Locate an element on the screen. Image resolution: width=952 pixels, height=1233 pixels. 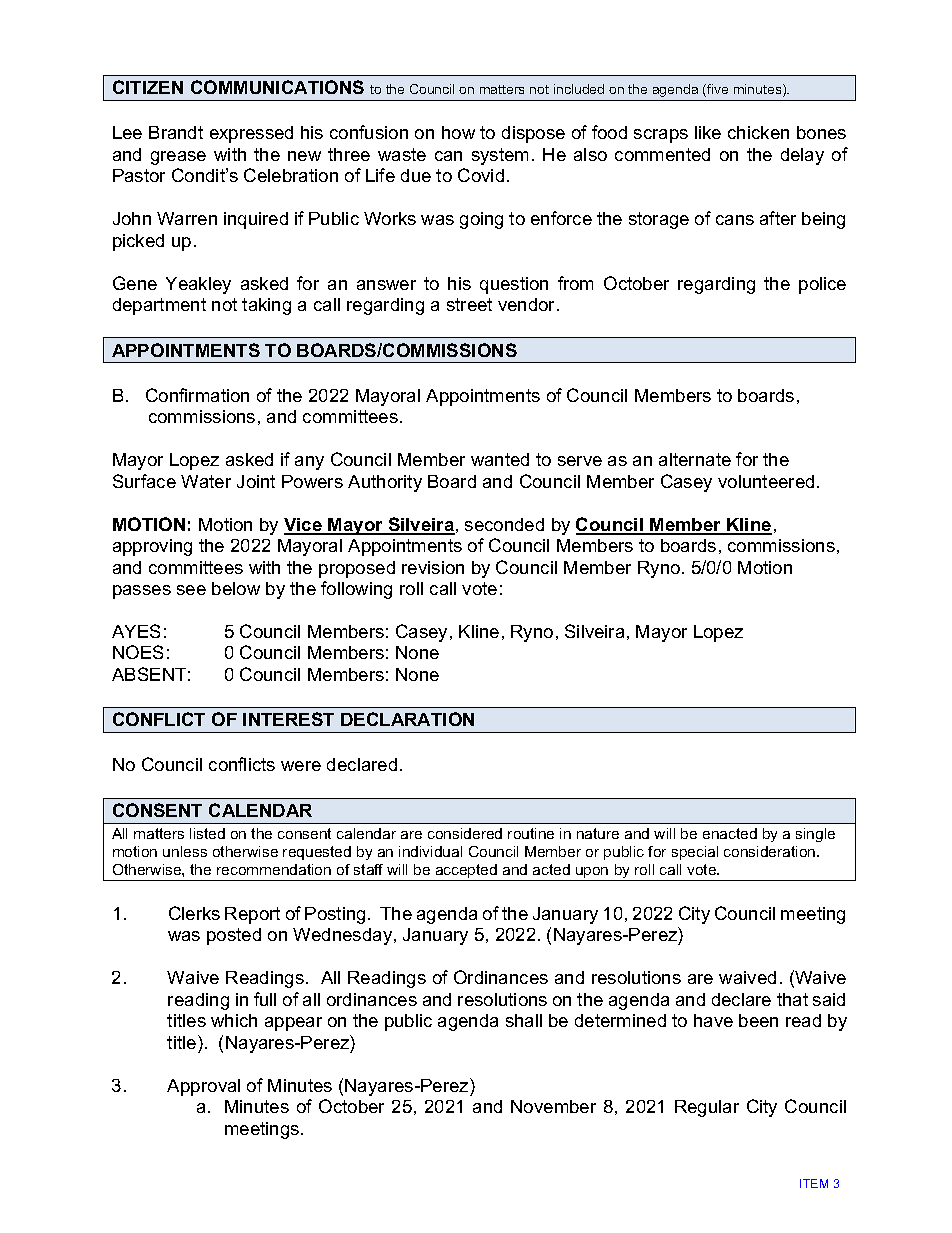
Clerks is located at coordinates (194, 913).
